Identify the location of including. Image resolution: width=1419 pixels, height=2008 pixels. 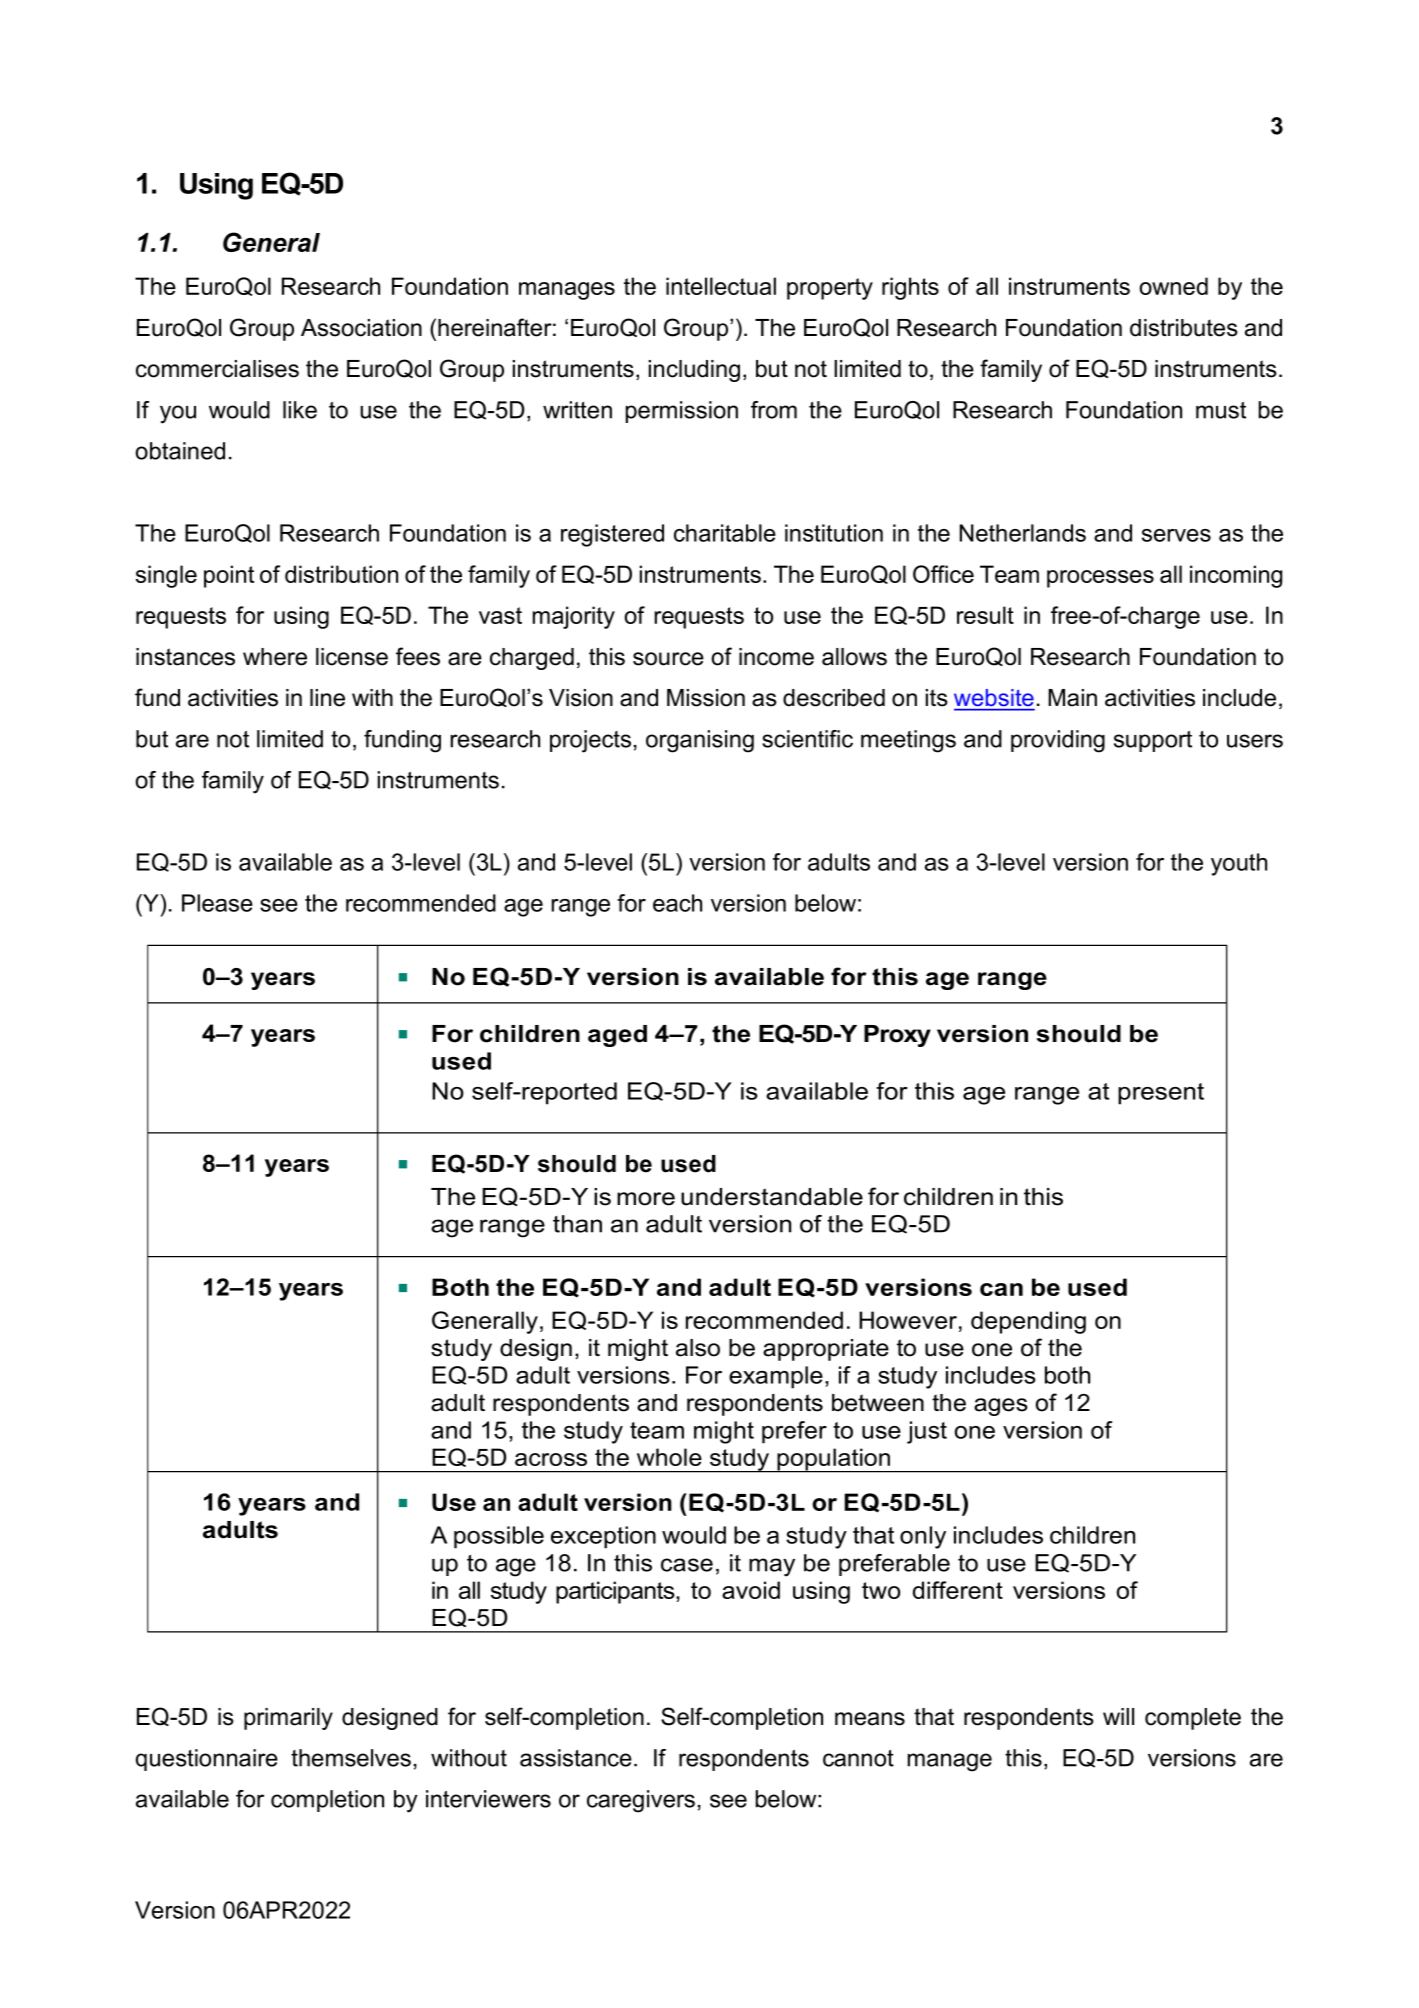
(694, 371).
